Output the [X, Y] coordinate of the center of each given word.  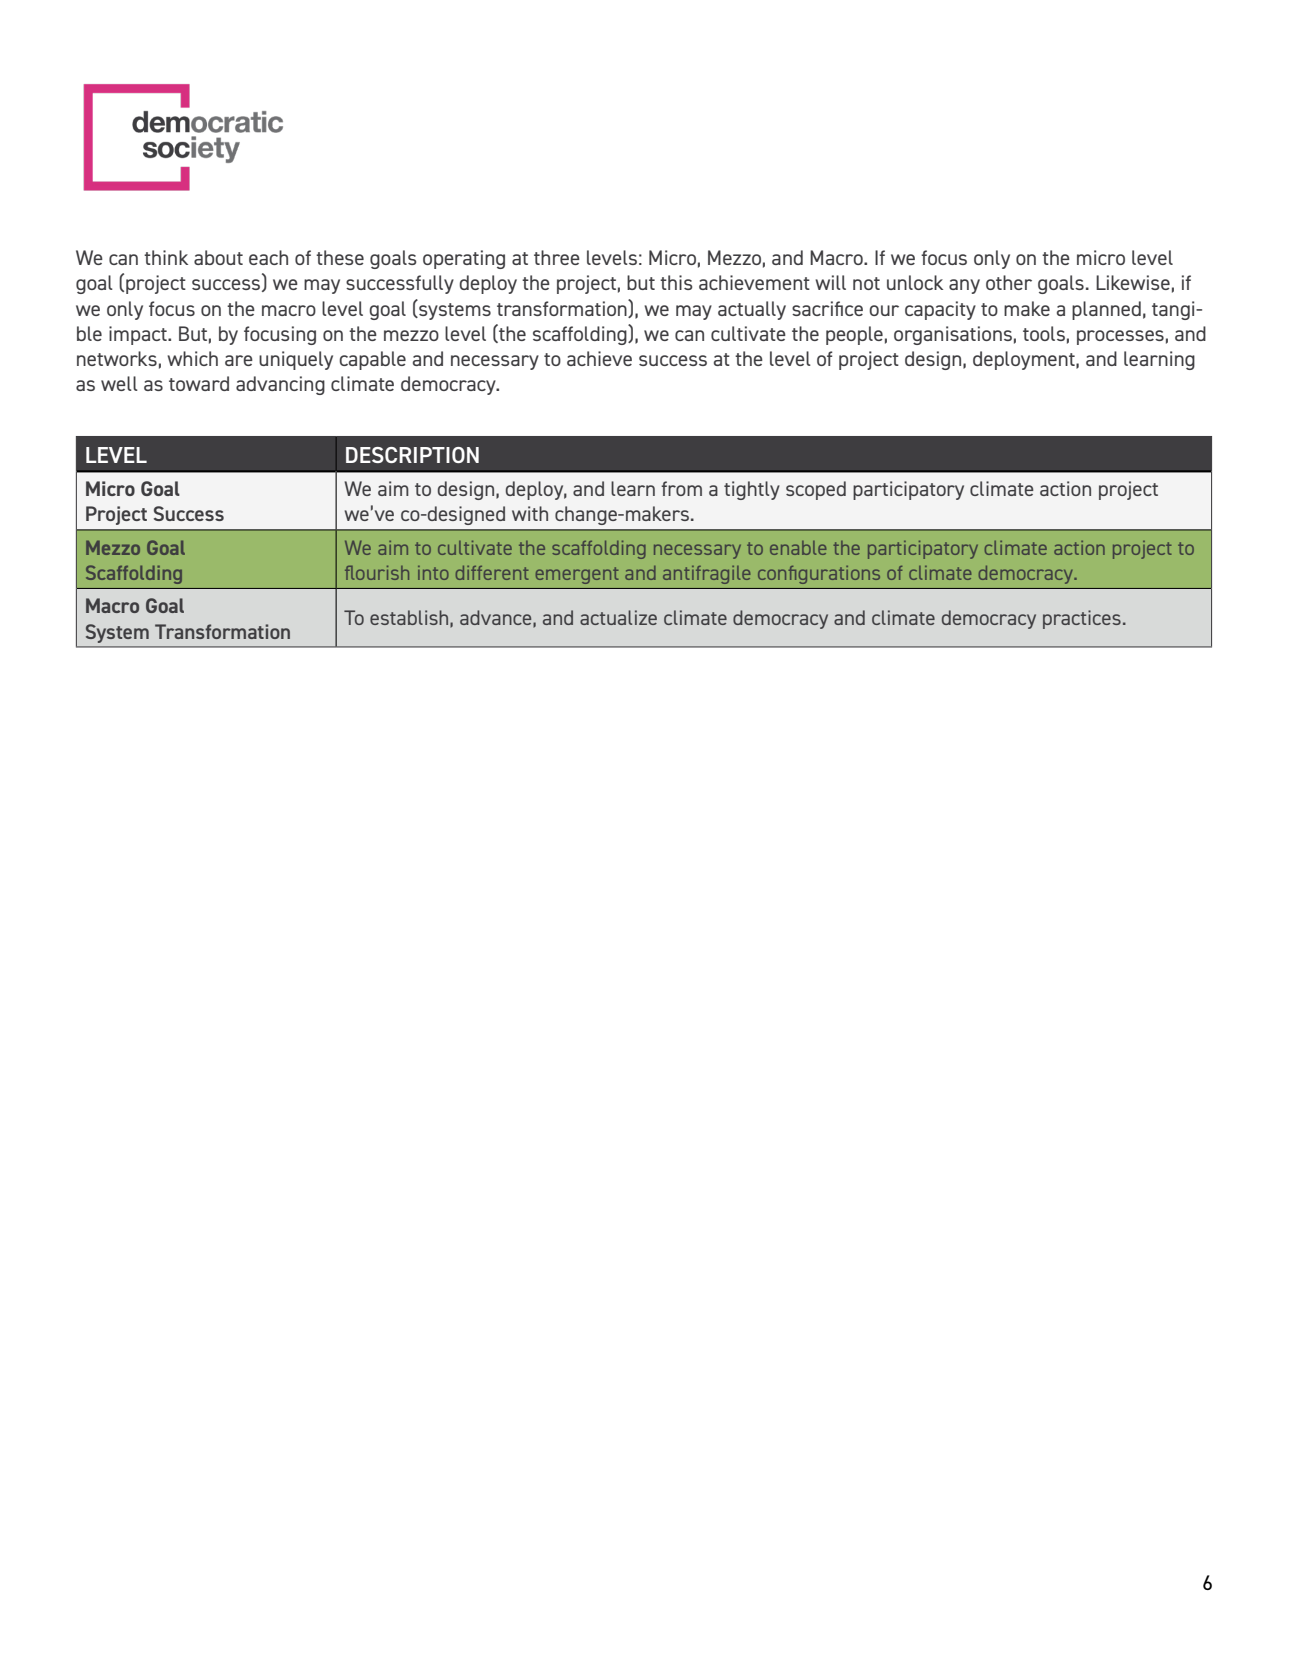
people [854, 335]
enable [798, 548]
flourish [377, 572]
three [557, 257]
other [1009, 282]
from [681, 488]
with [530, 513]
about [218, 257]
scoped [816, 490]
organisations [953, 335]
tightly [752, 490]
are [239, 360]
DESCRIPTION [412, 455]
